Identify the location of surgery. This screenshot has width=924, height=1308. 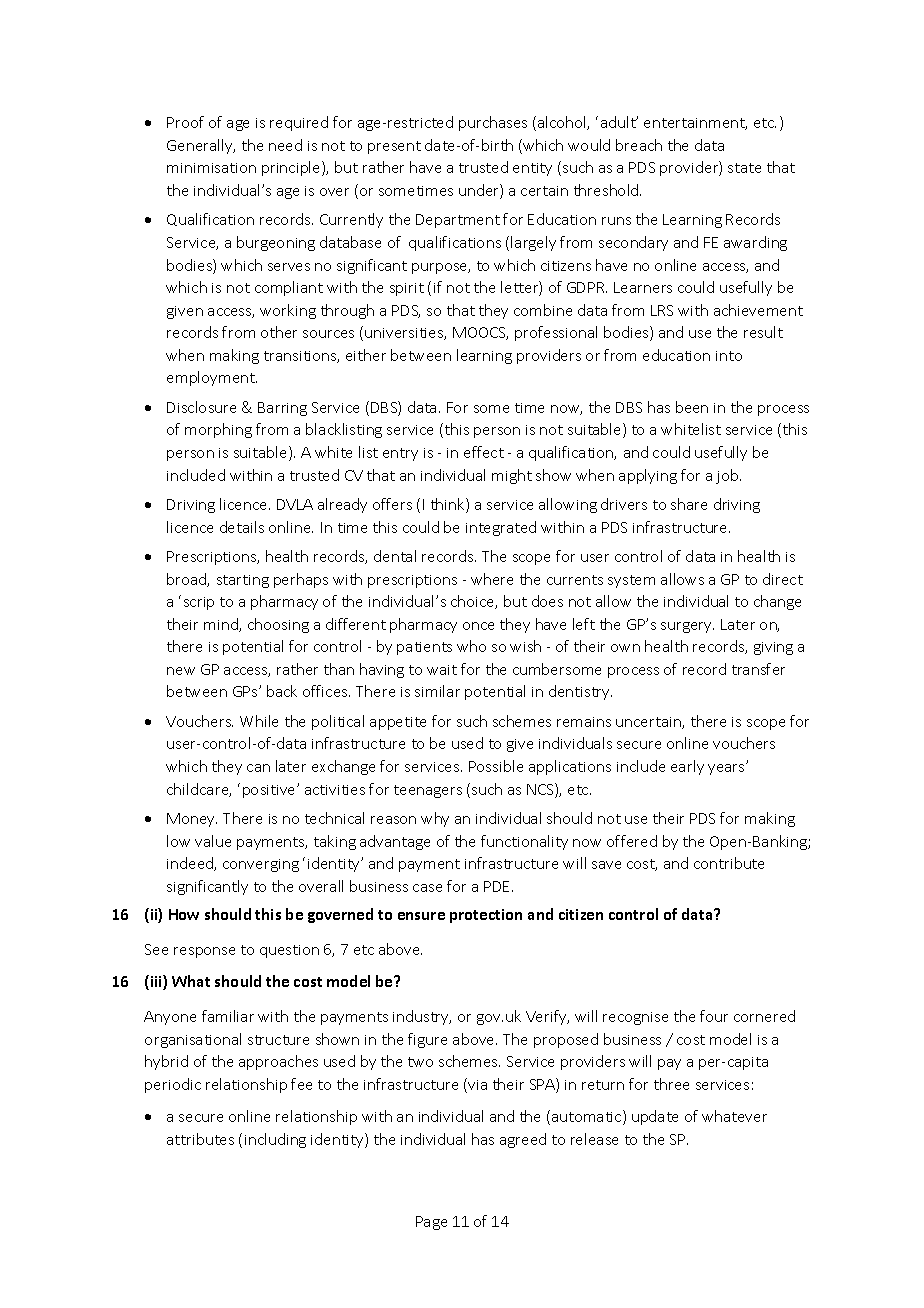
(687, 627).
